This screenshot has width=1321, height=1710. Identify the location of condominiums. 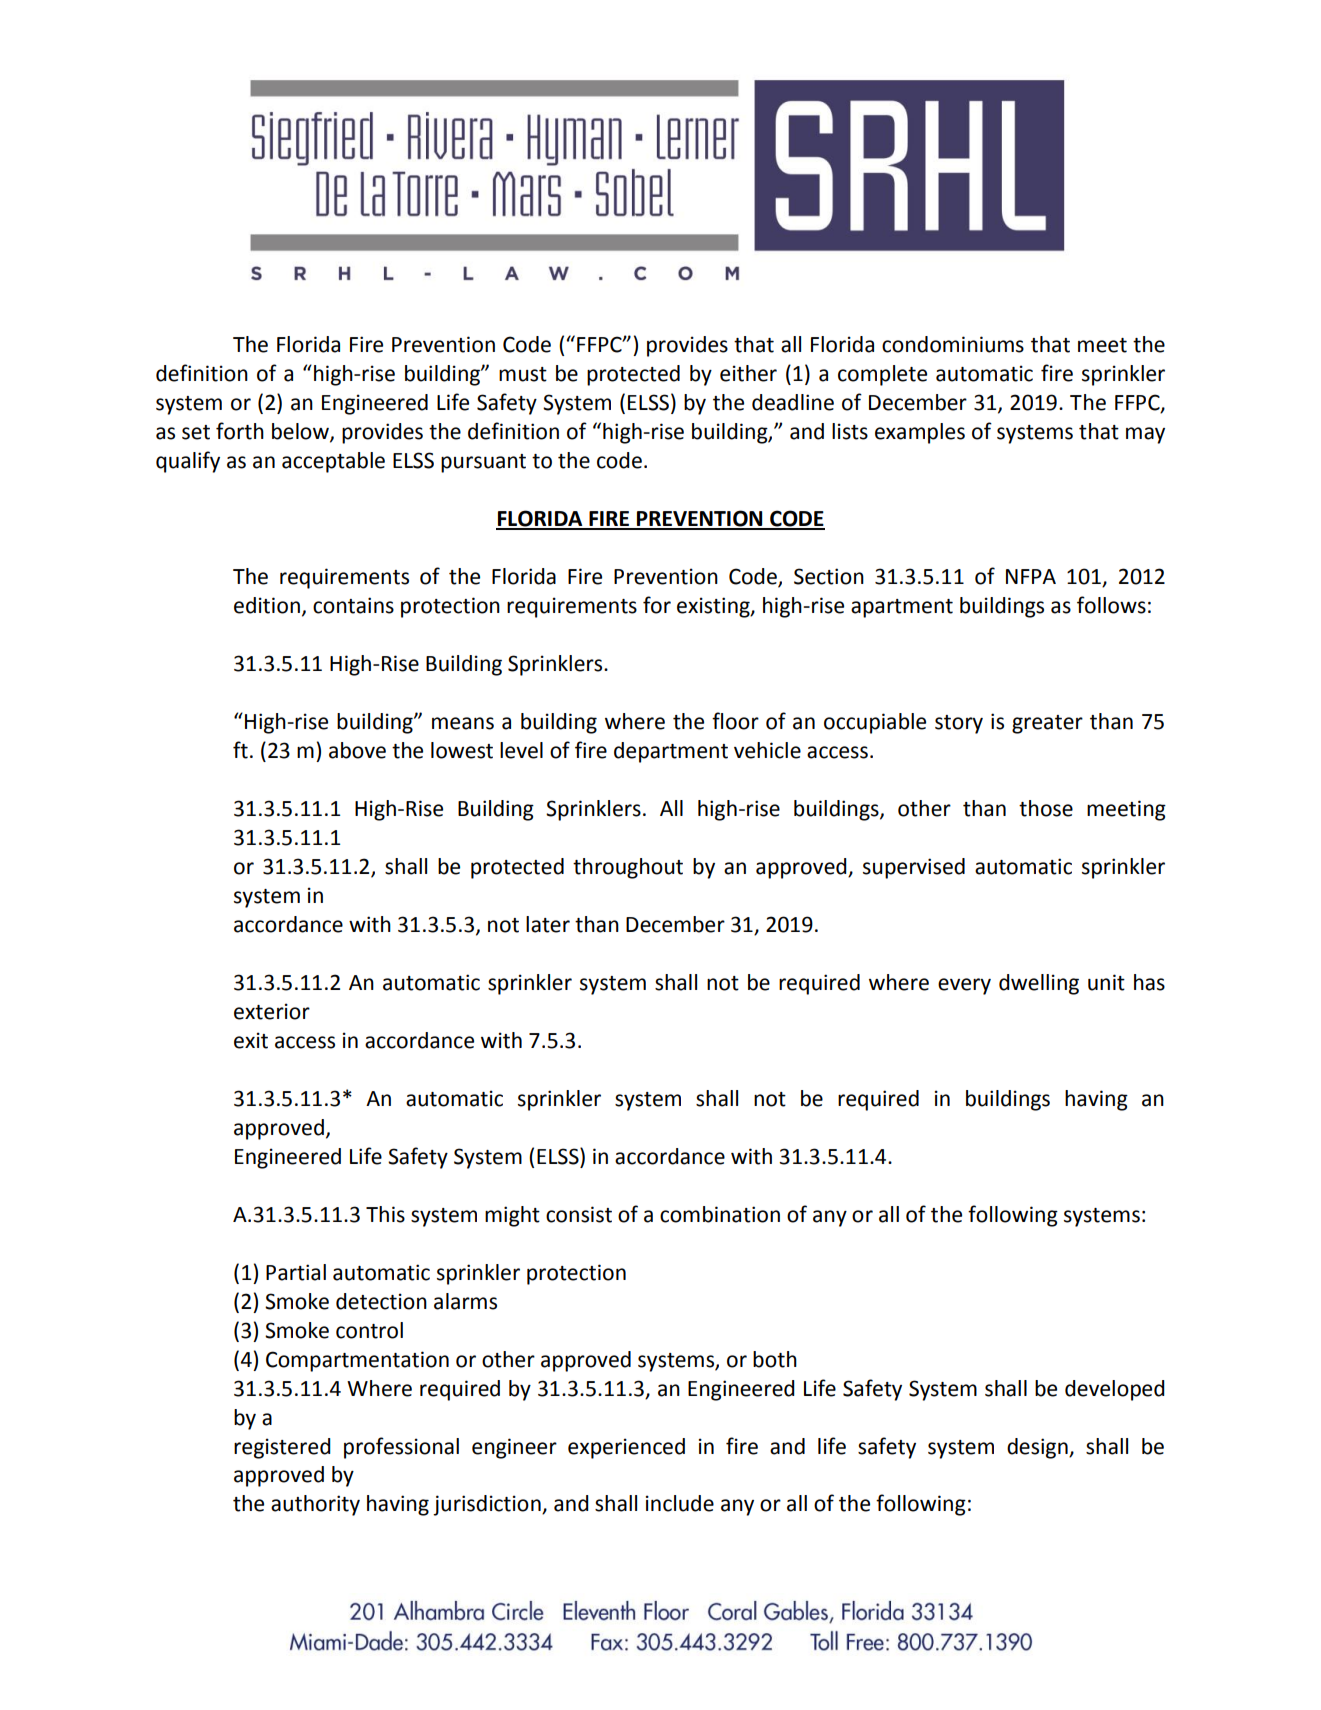
(953, 344).
